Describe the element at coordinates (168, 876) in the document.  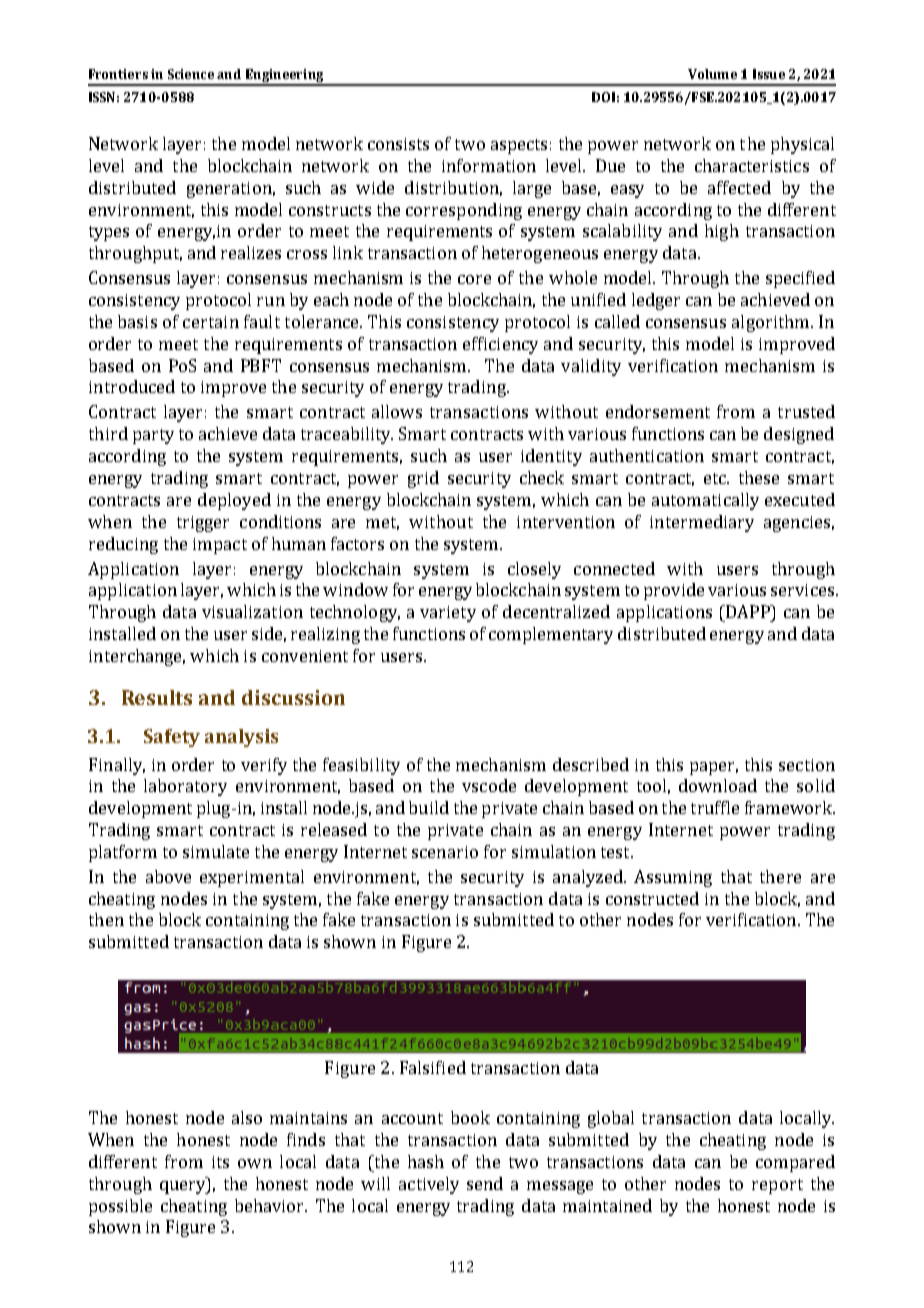
I see `above` at that location.
